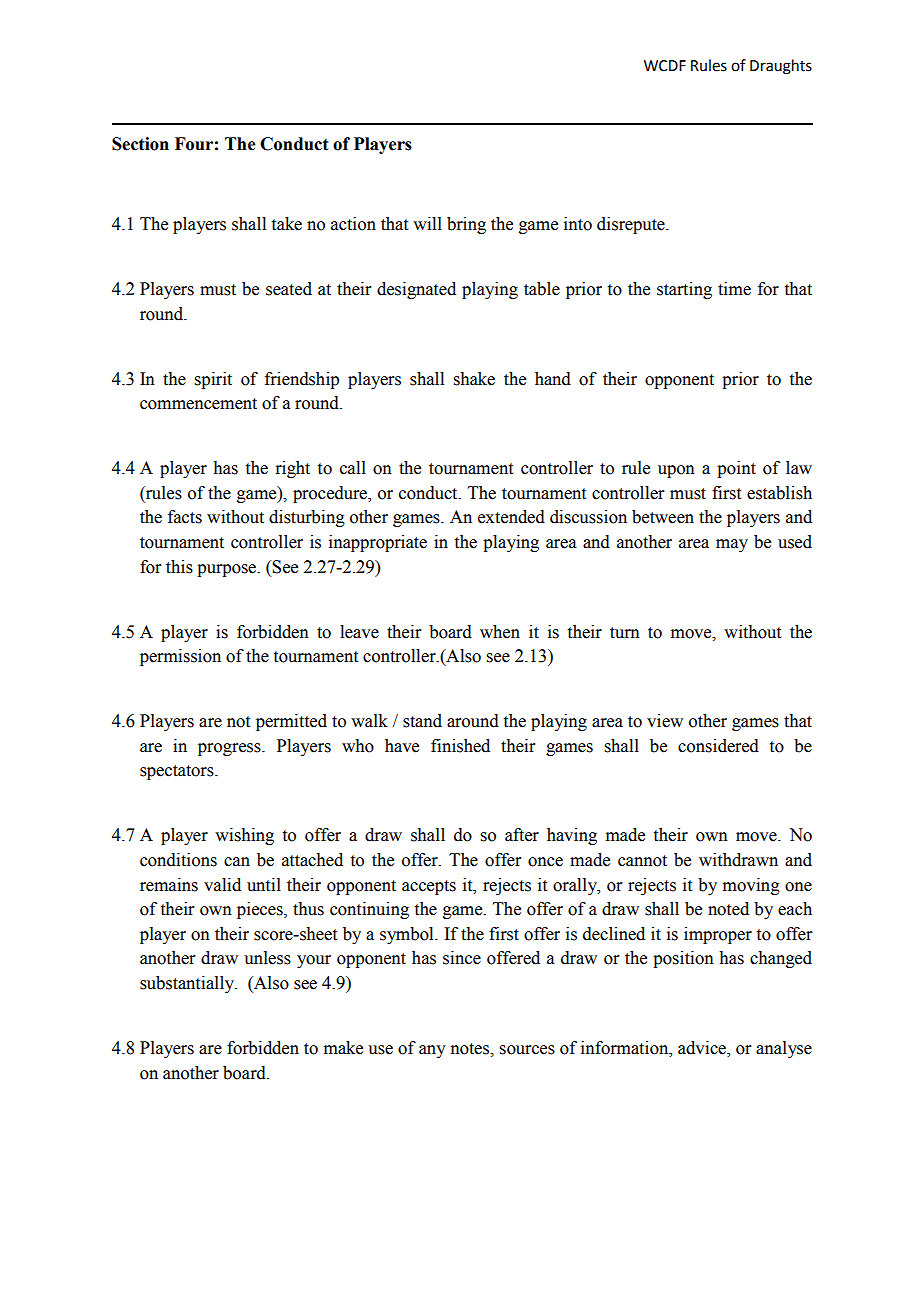  Describe the element at coordinates (432, 1051) in the page. I see `any` at that location.
